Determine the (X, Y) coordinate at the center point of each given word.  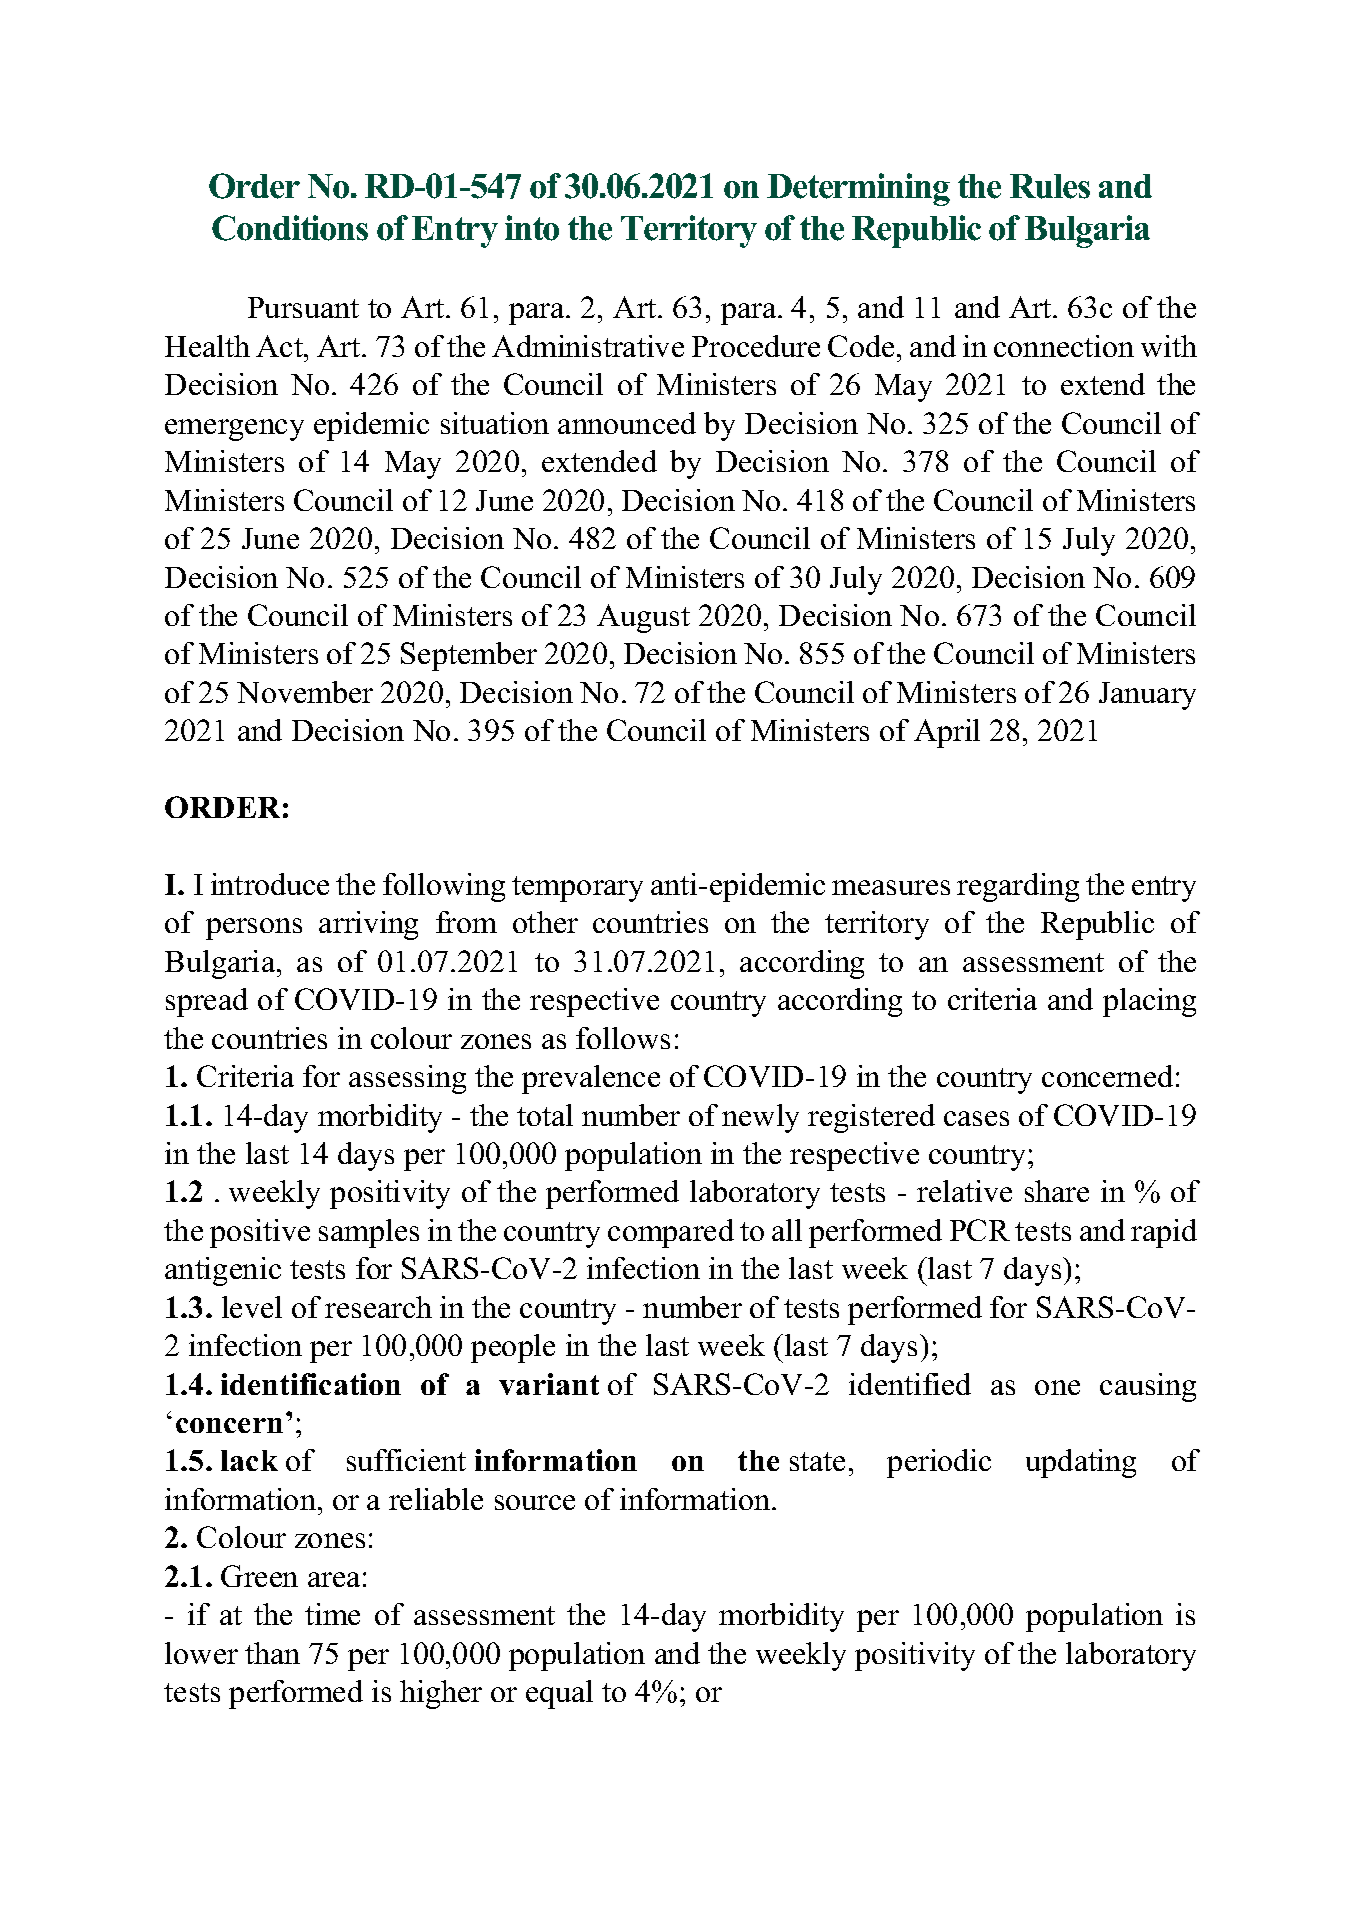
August (643, 618)
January (1147, 696)
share (1057, 1191)
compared (671, 1233)
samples (369, 1233)
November (305, 692)
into (532, 228)
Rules (1050, 186)
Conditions (290, 228)
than (272, 1653)
